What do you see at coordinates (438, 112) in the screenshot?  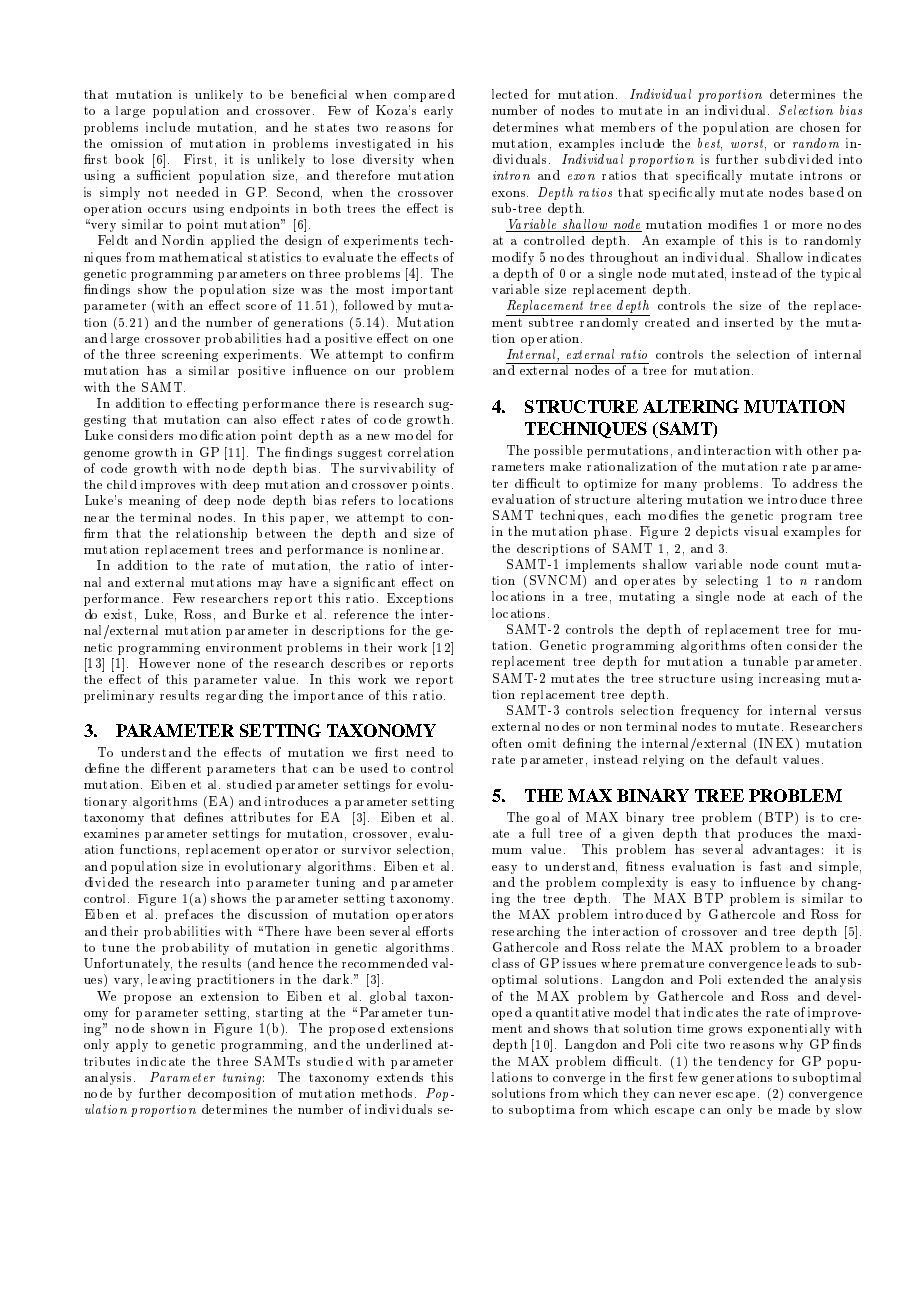 I see `early` at bounding box center [438, 112].
